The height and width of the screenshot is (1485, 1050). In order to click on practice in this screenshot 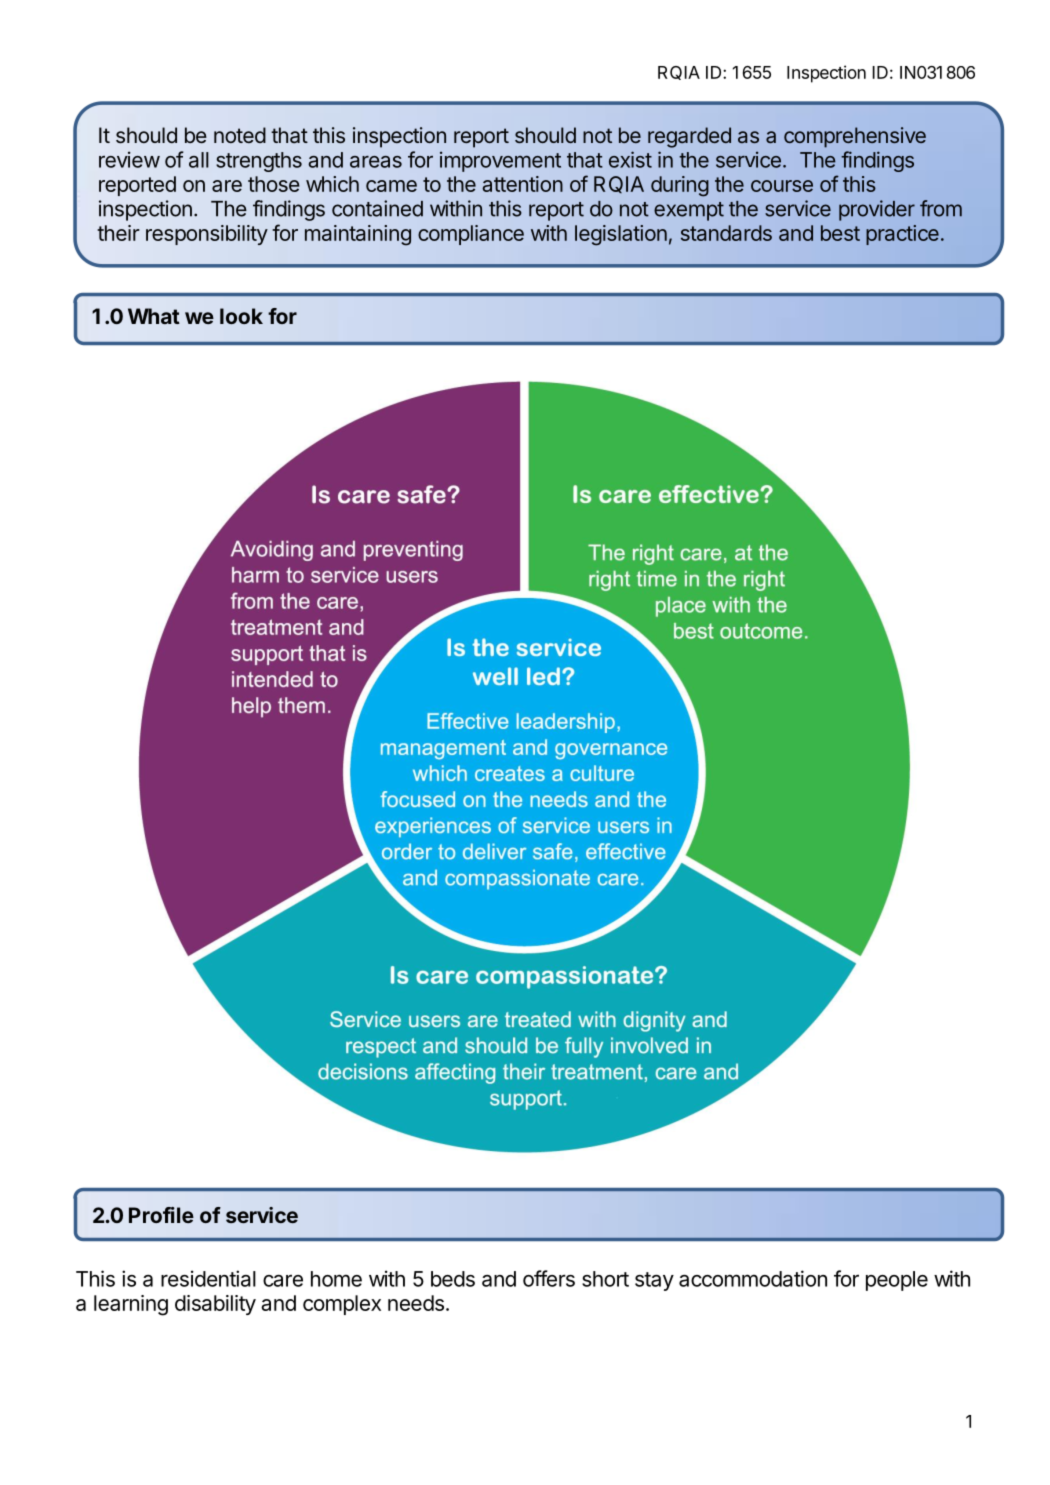, I will do `click(902, 235)`.
